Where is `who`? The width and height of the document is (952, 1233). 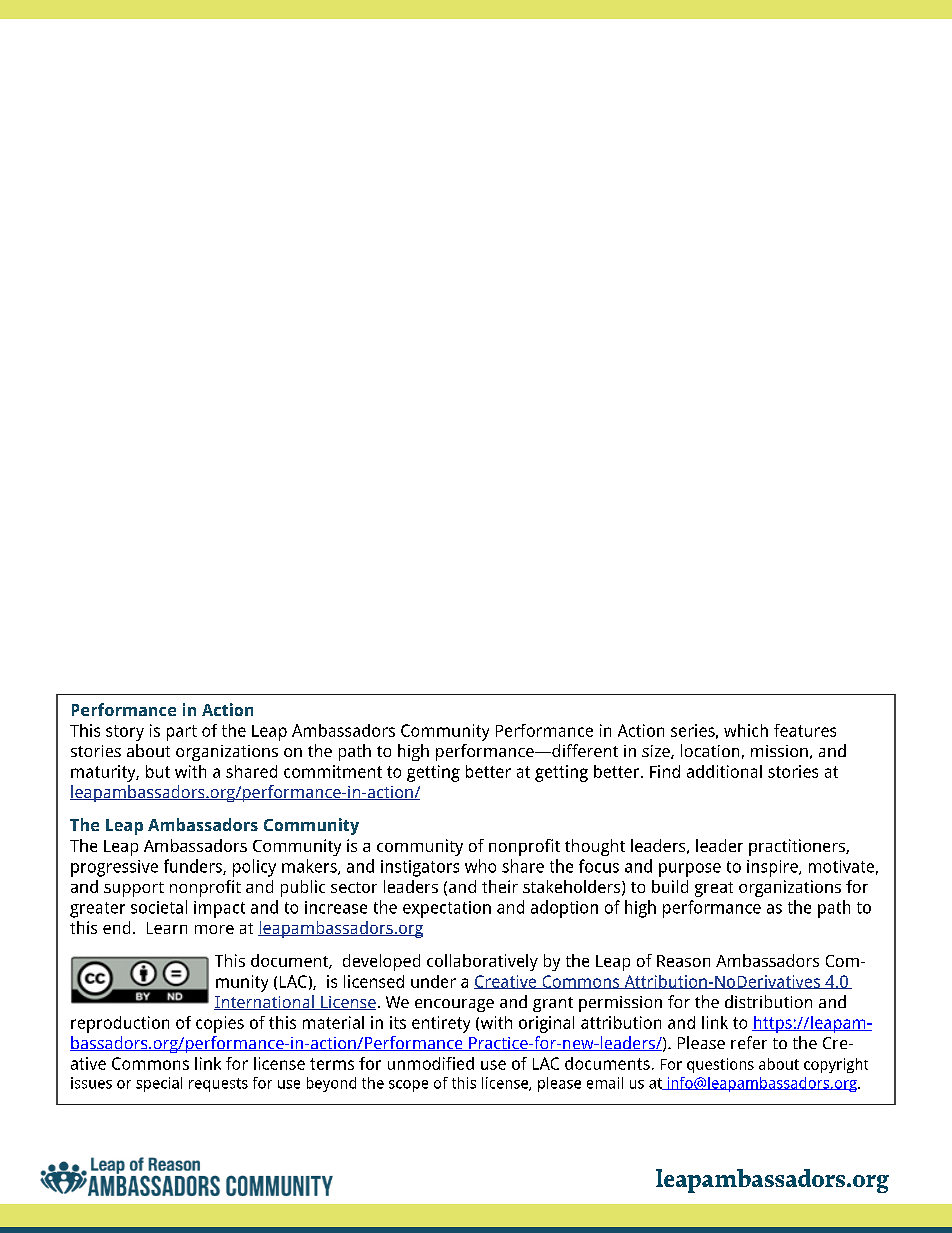
who is located at coordinates (480, 866).
